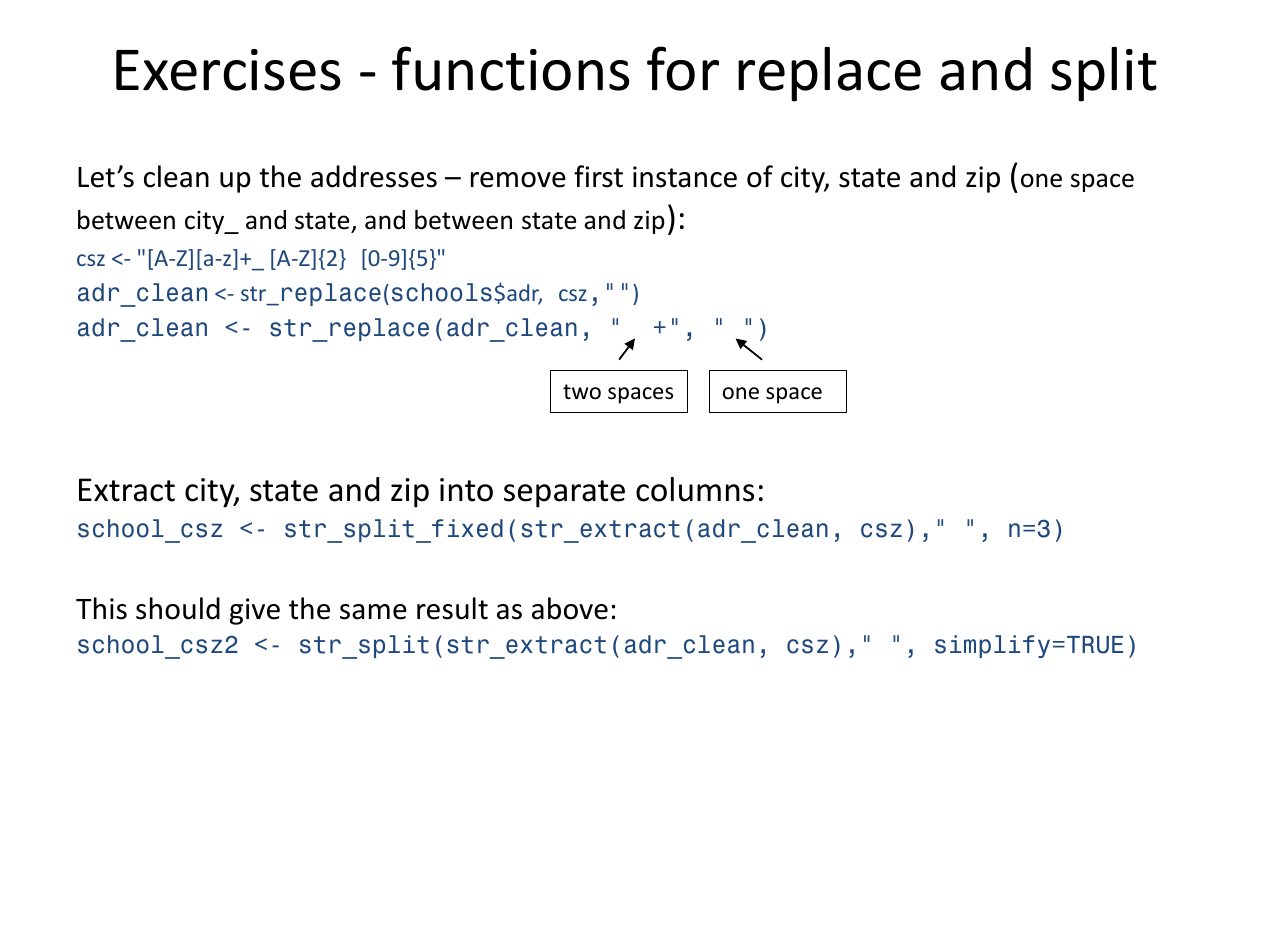  What do you see at coordinates (695, 489) in the page?
I see `columns` at bounding box center [695, 489].
